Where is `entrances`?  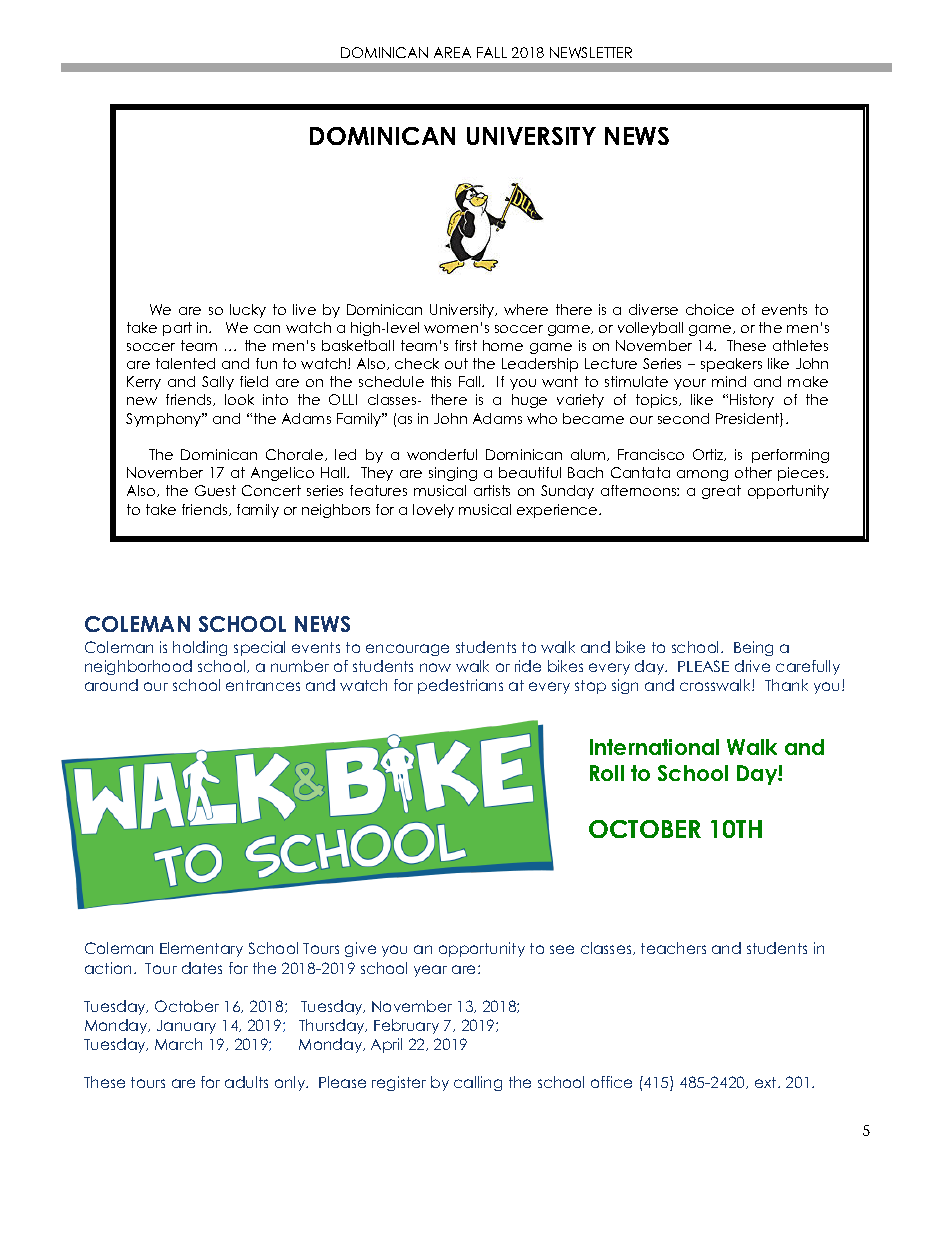
entrances is located at coordinates (263, 685).
